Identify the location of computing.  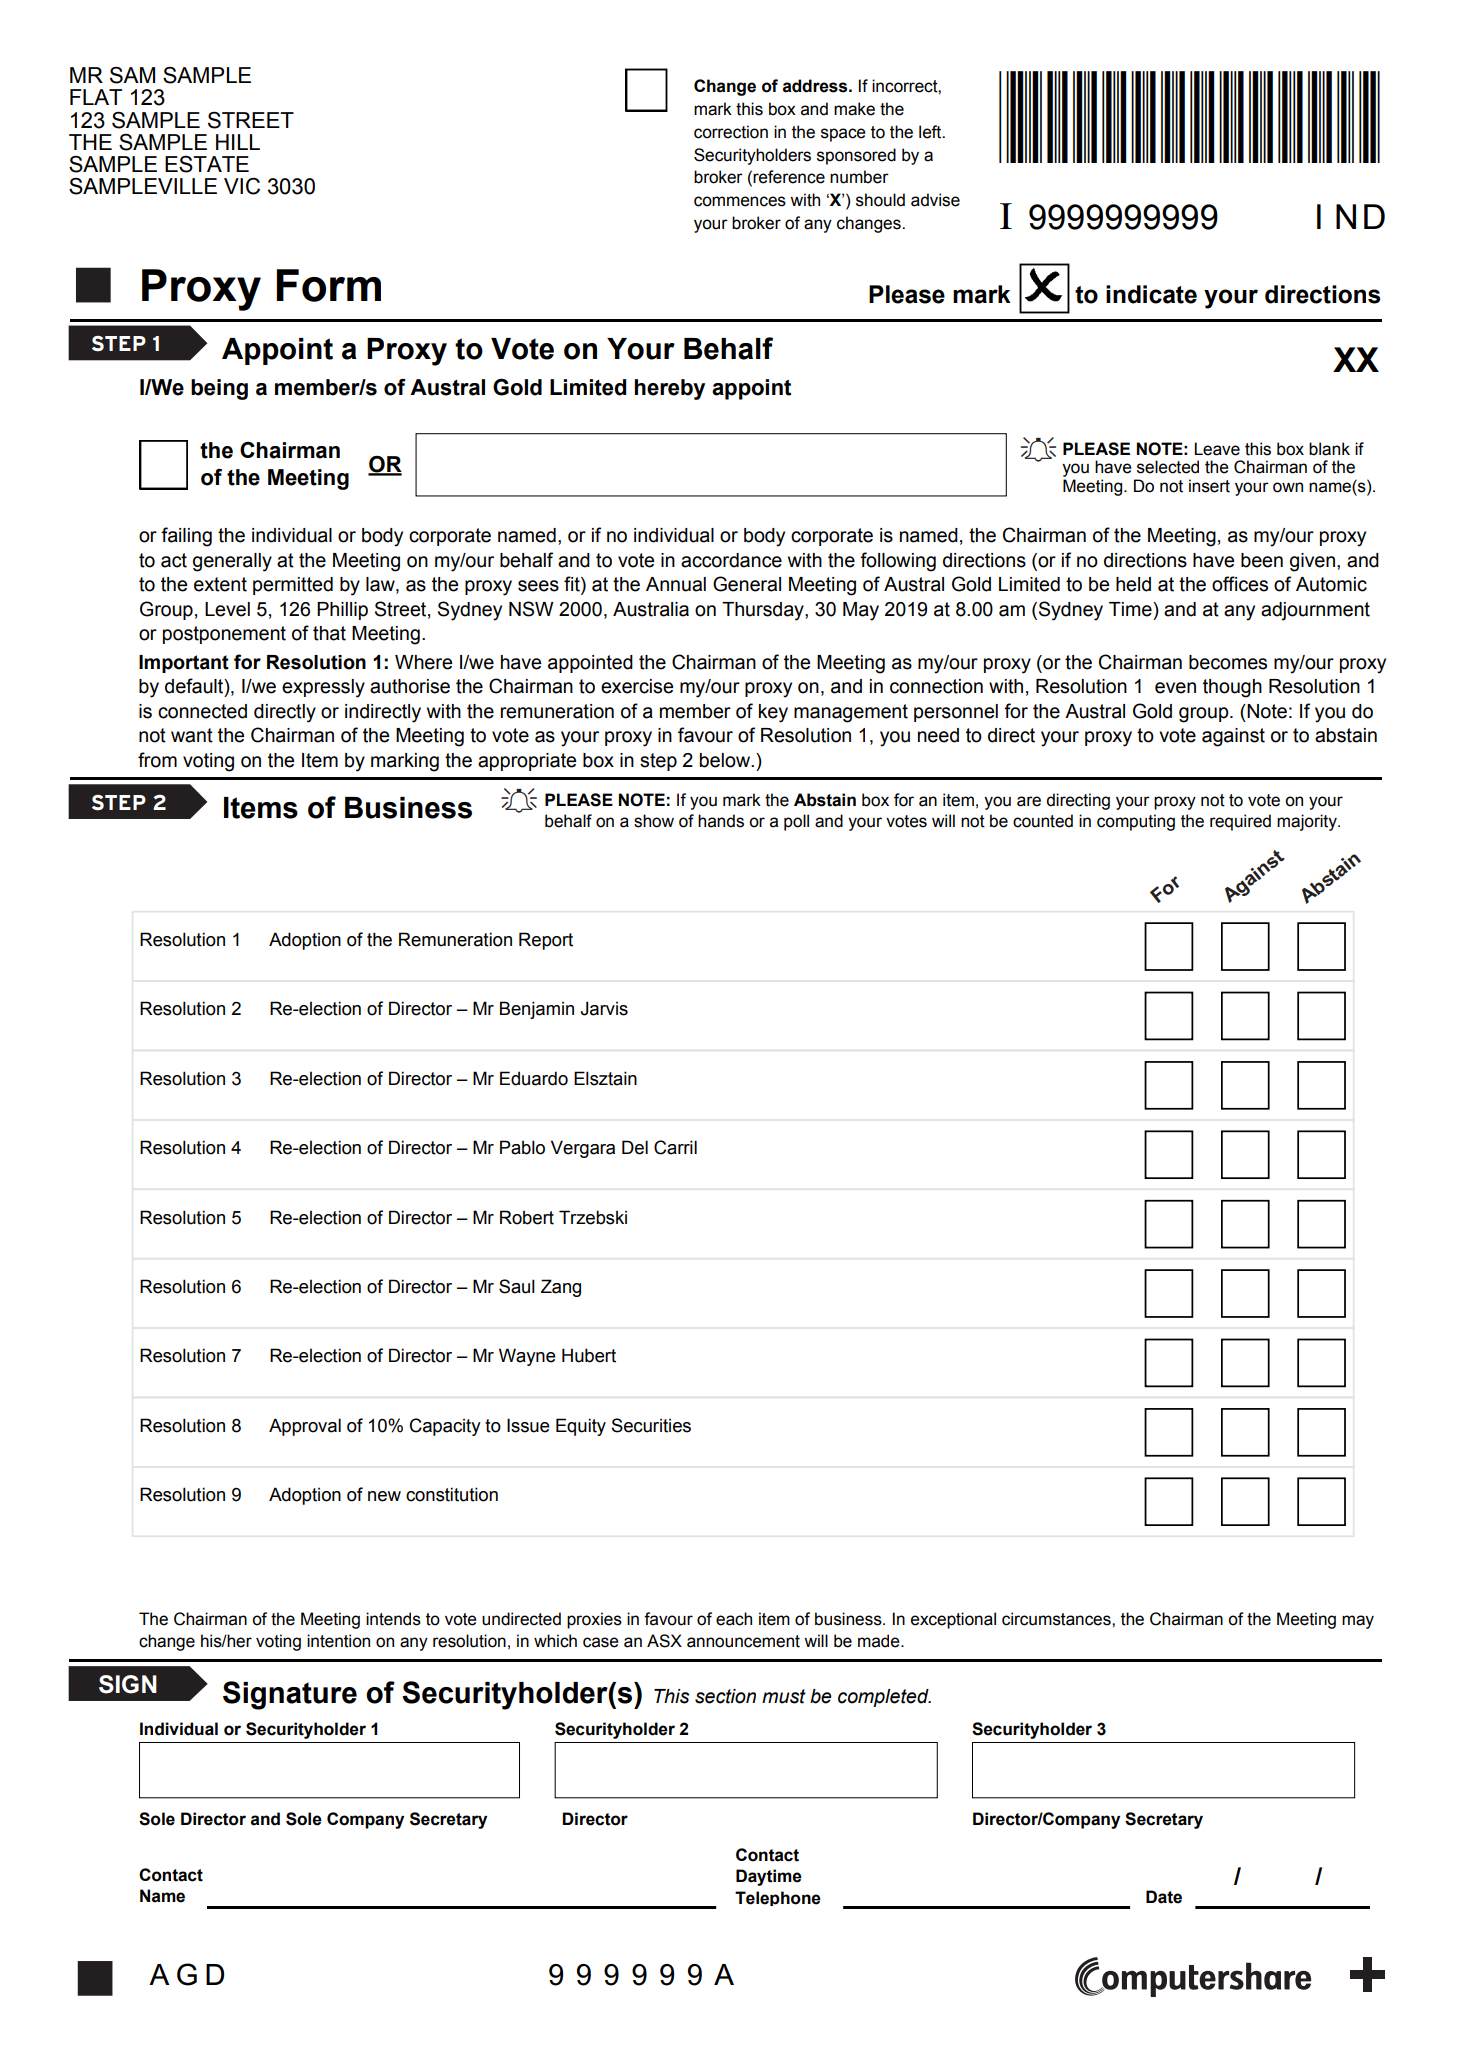
(1136, 822).
